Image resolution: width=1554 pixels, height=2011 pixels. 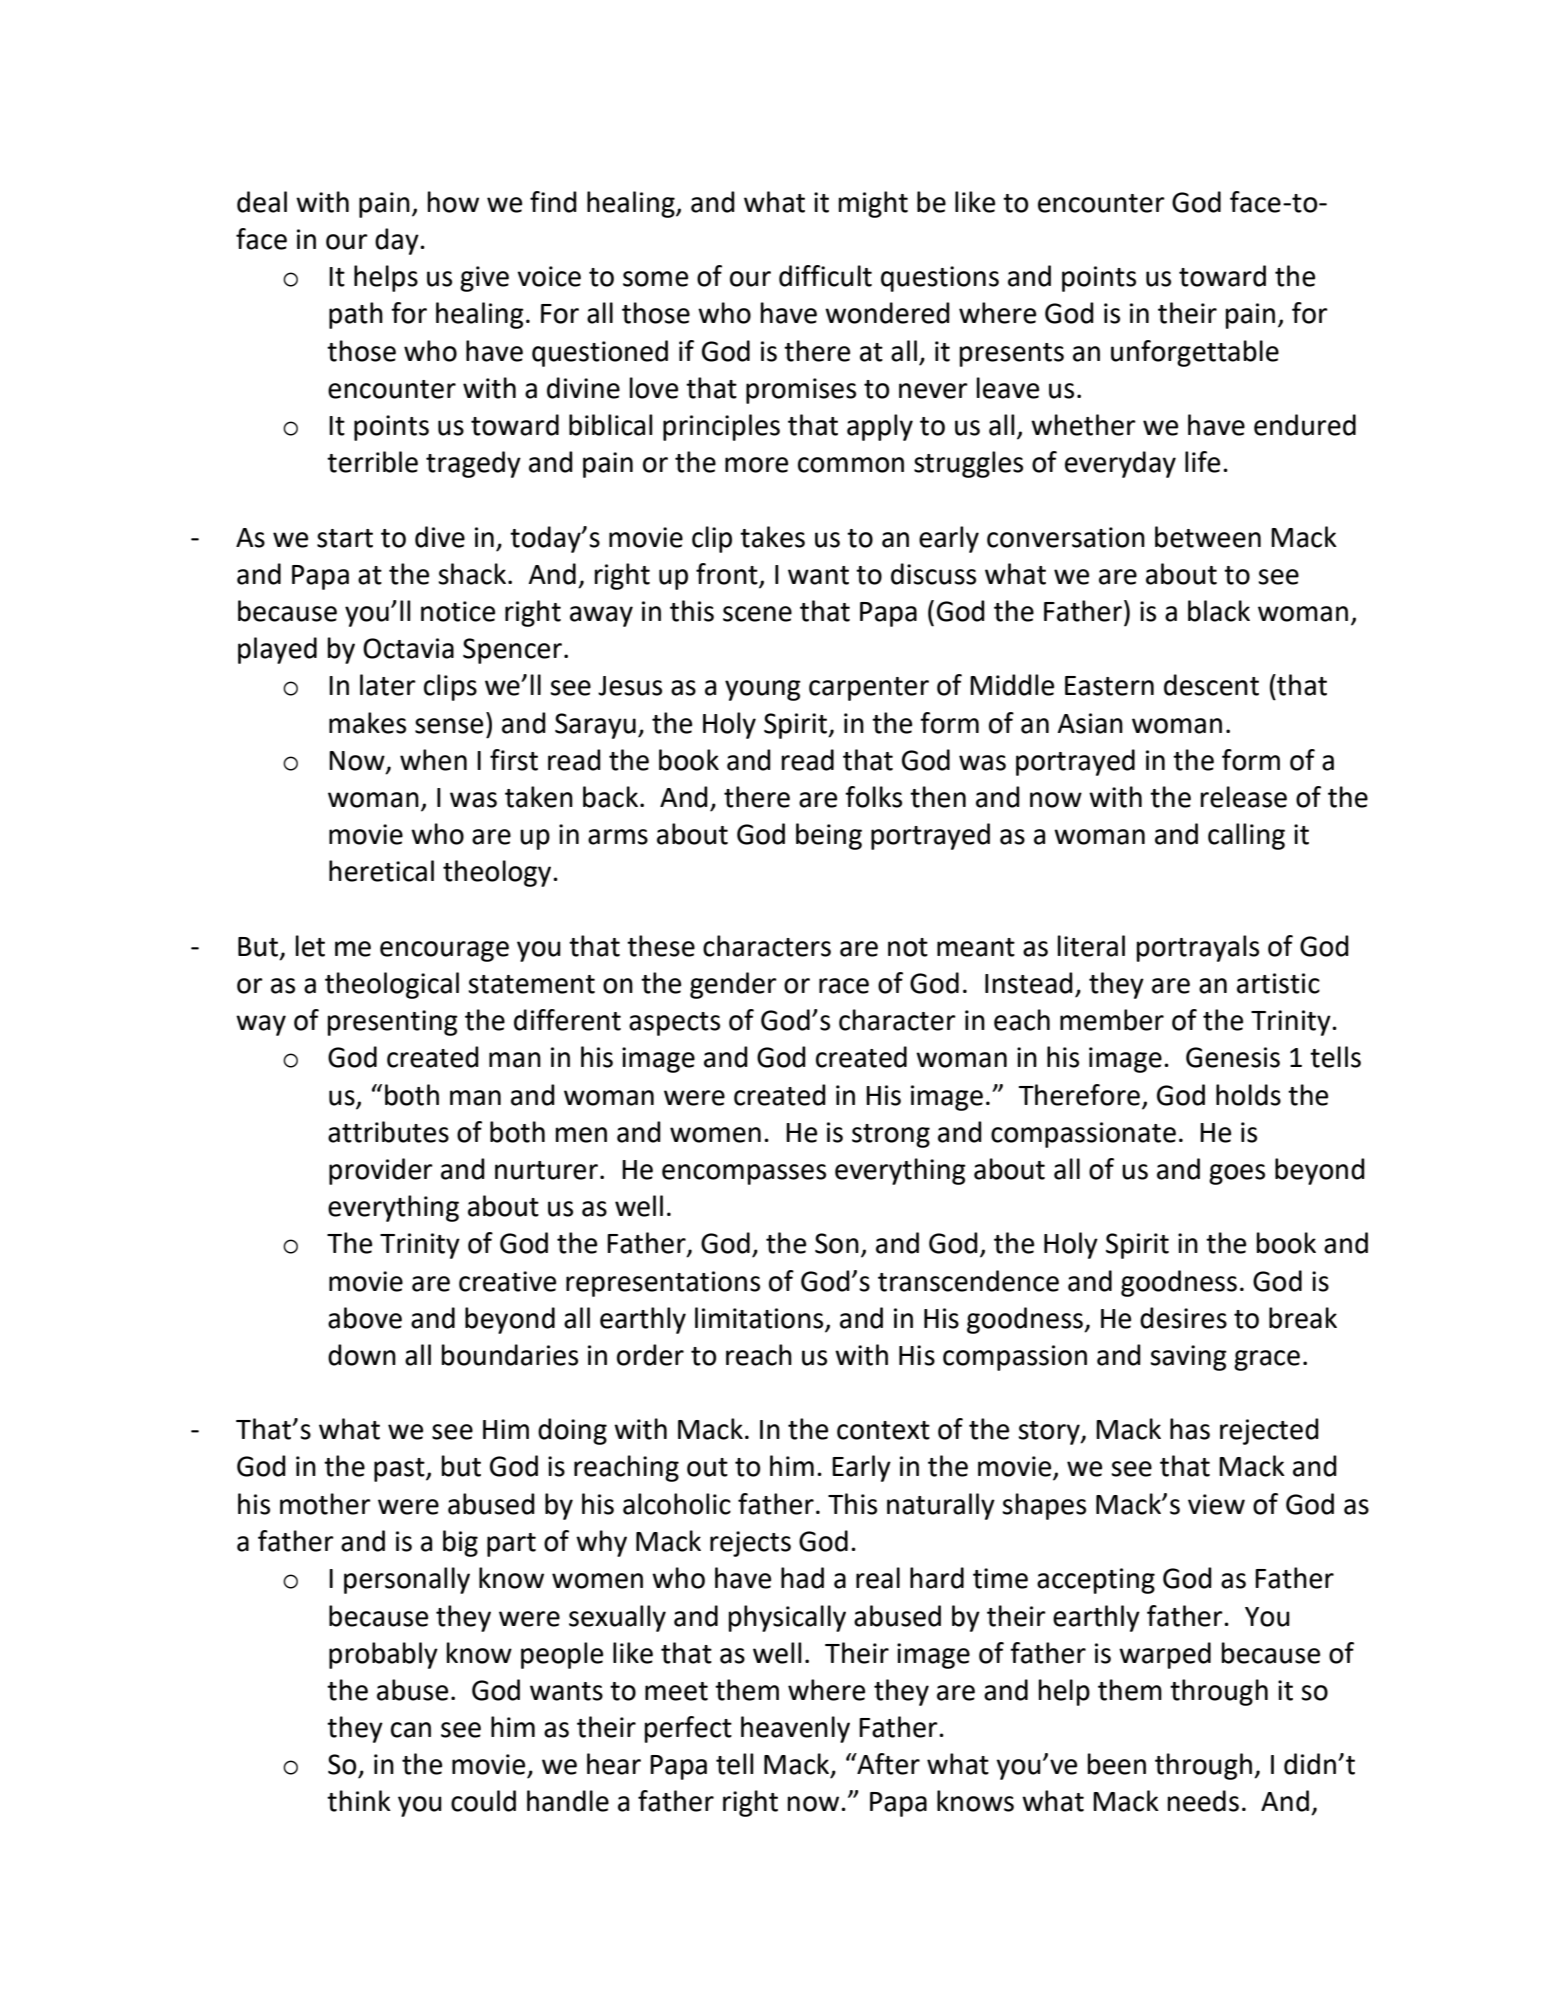 I want to click on difficult, so click(x=825, y=276).
